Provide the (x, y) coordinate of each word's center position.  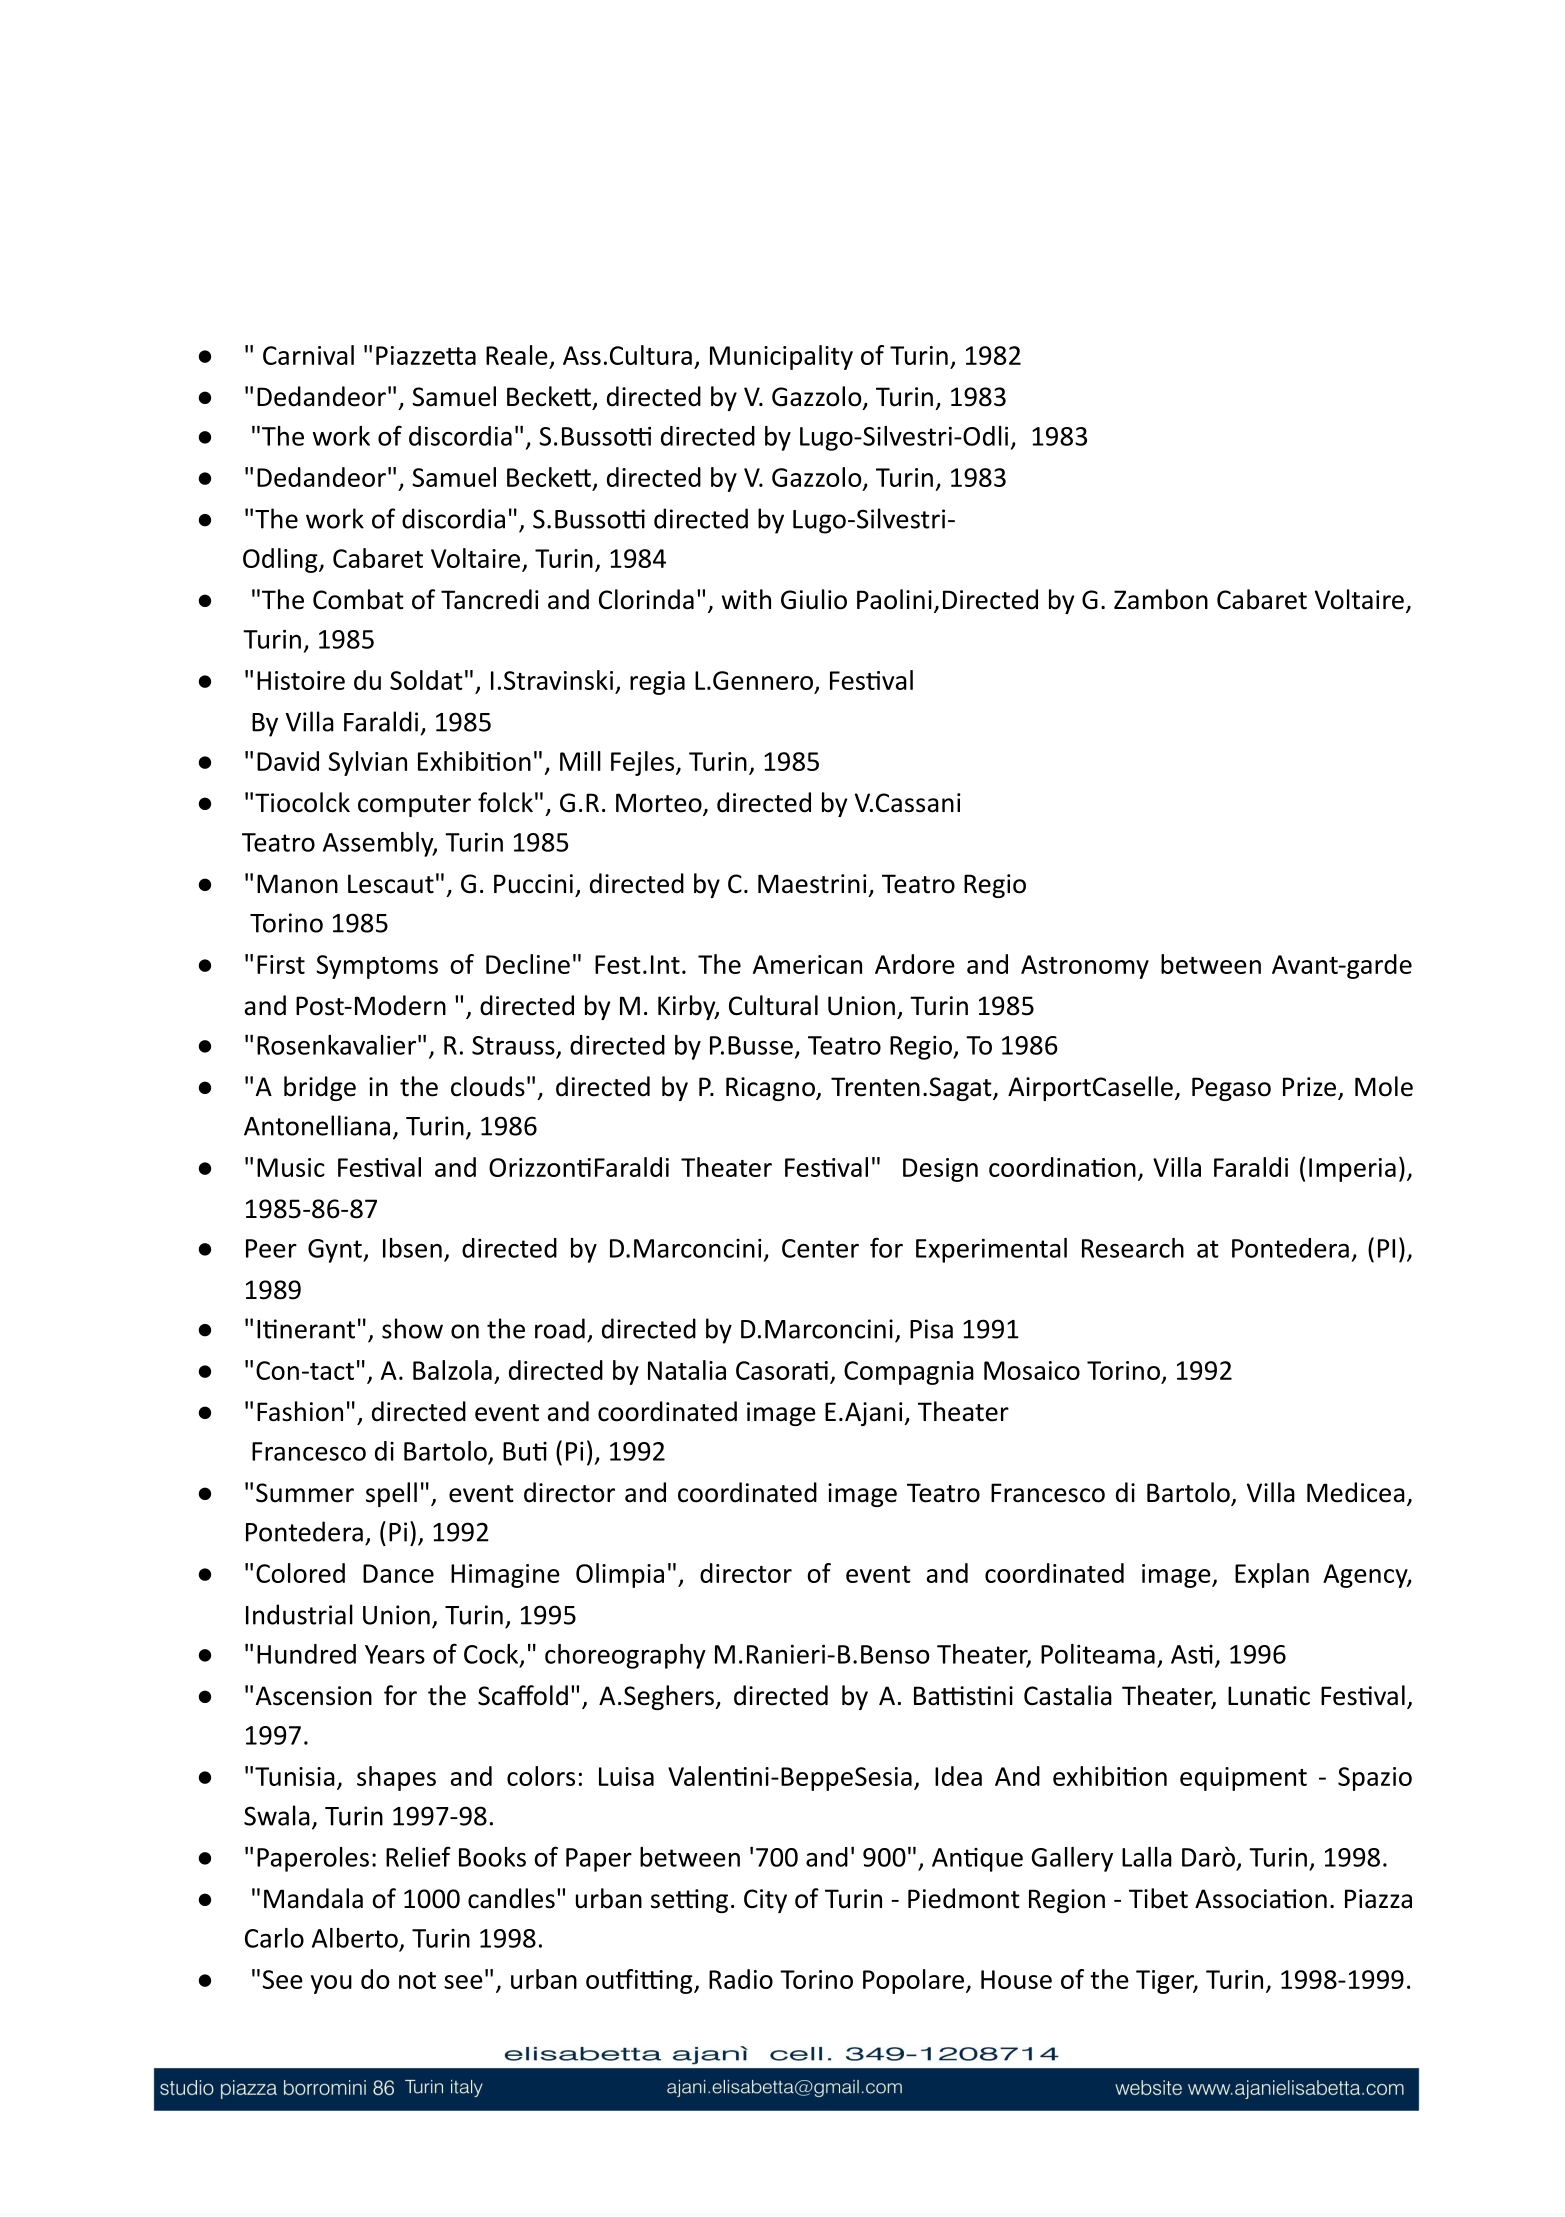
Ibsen (412, 1248)
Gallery (1072, 1859)
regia (657, 683)
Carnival (308, 355)
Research (1133, 1248)
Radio (741, 1979)
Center (820, 1248)
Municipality (781, 357)
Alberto (355, 1938)
